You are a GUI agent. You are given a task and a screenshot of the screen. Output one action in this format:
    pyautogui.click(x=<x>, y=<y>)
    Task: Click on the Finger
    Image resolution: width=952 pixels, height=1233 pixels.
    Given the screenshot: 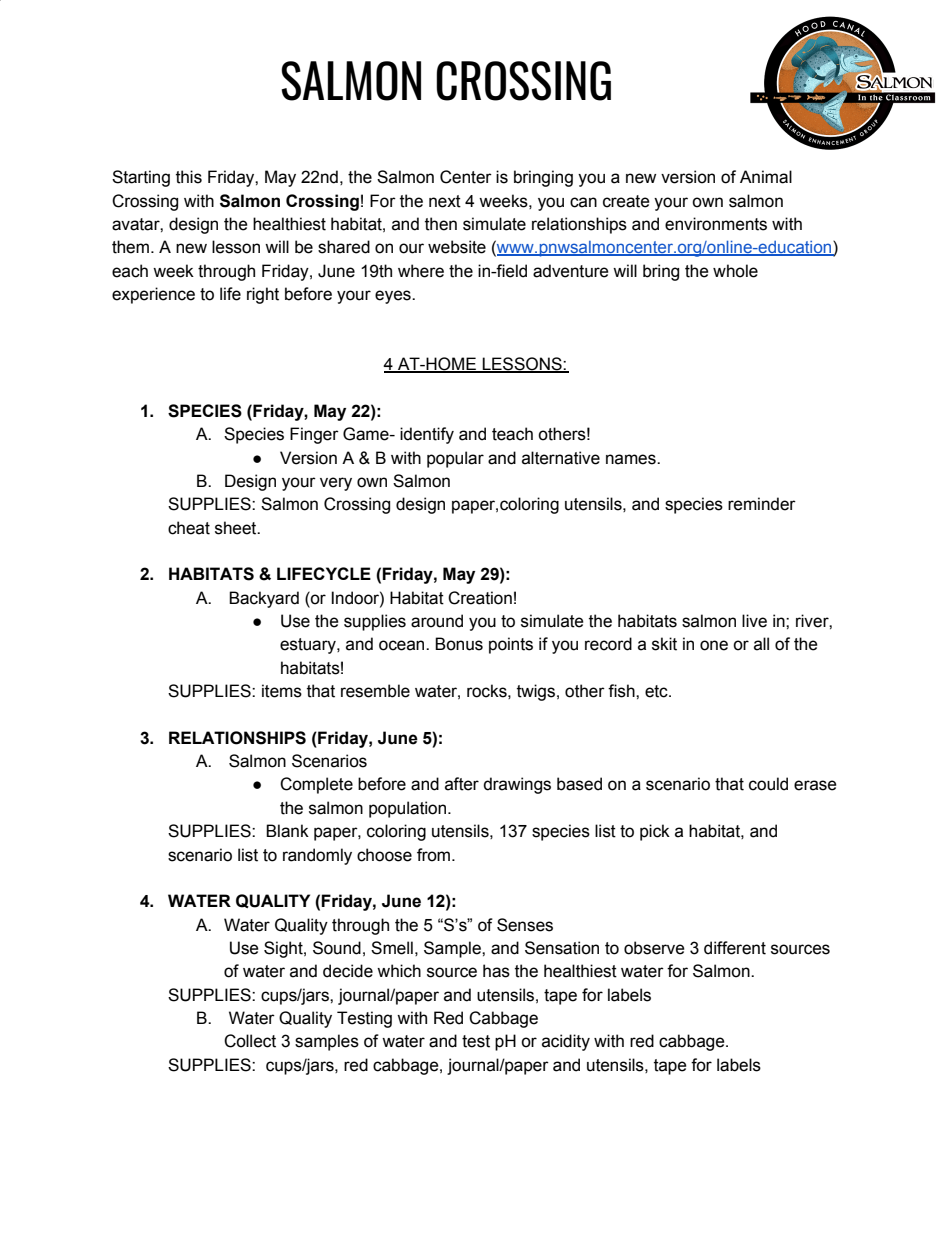 What is the action you would take?
    pyautogui.click(x=314, y=435)
